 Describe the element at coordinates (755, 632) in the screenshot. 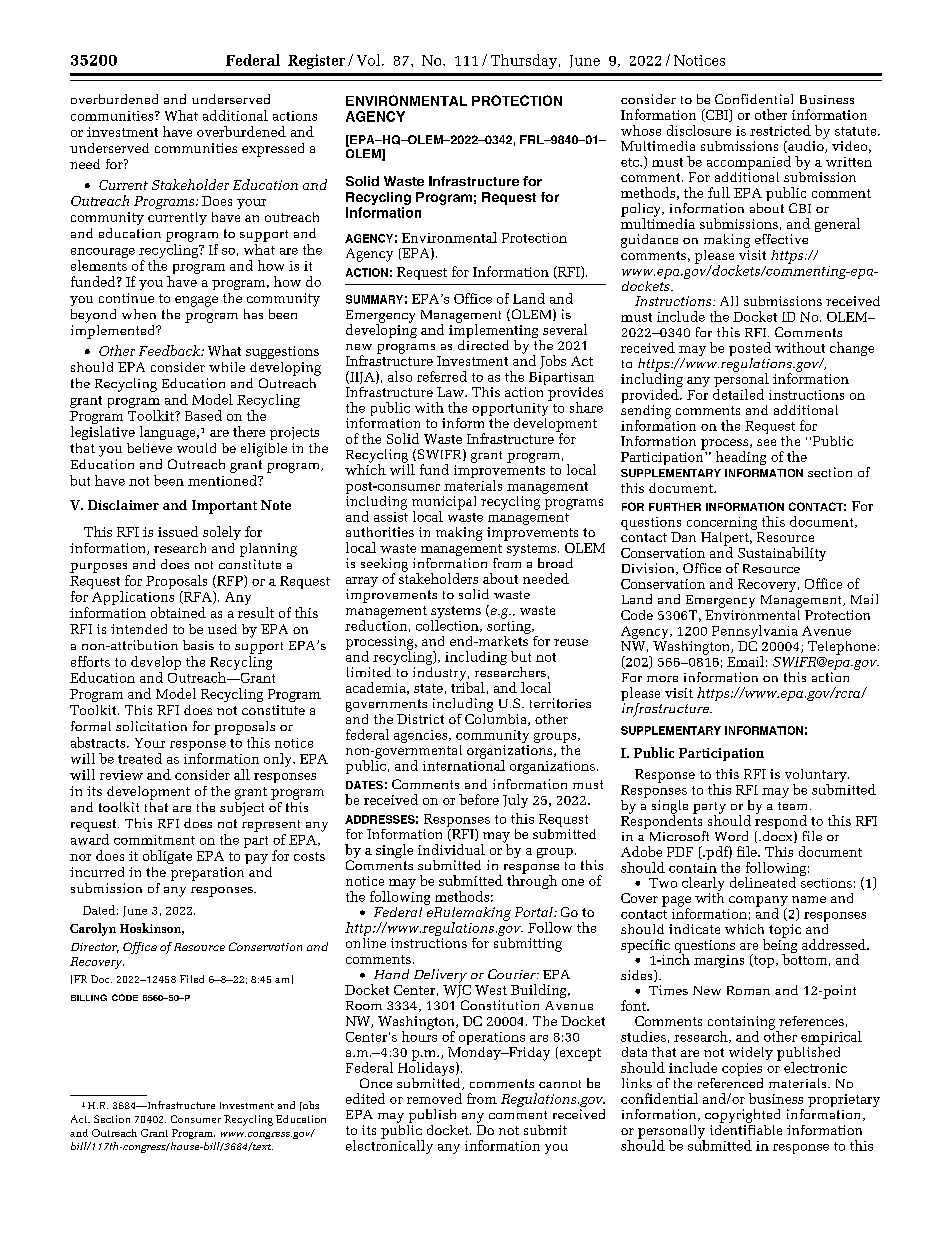

I see `Pennsylvania` at that location.
